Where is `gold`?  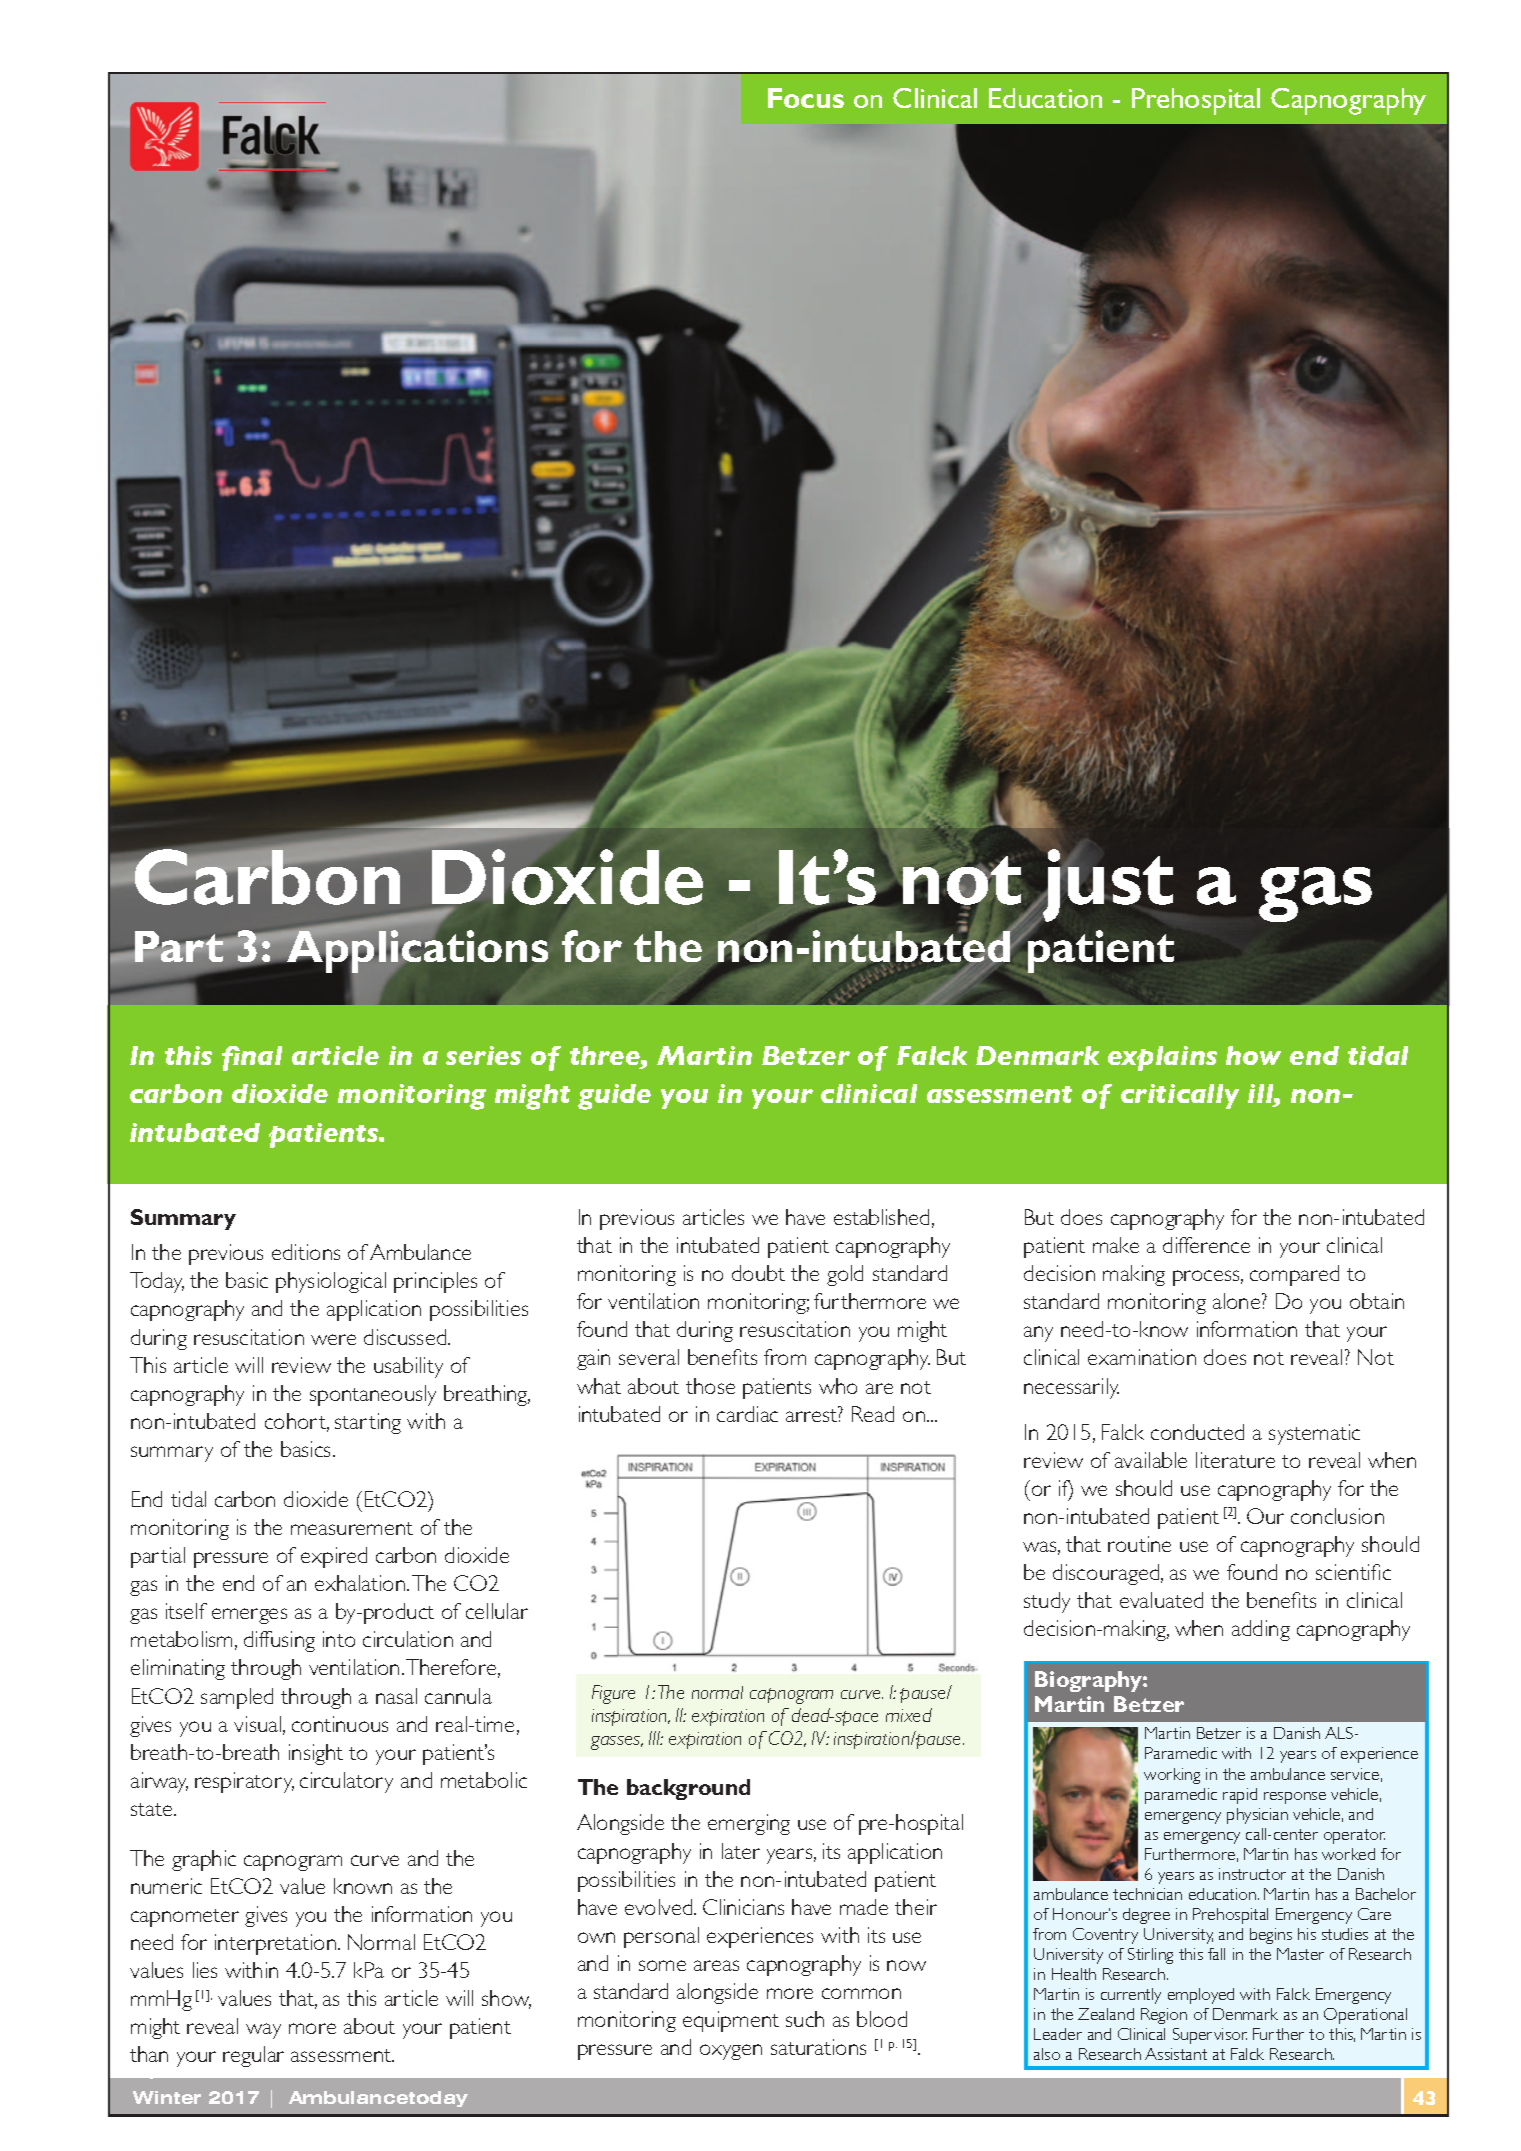 gold is located at coordinates (845, 1275).
